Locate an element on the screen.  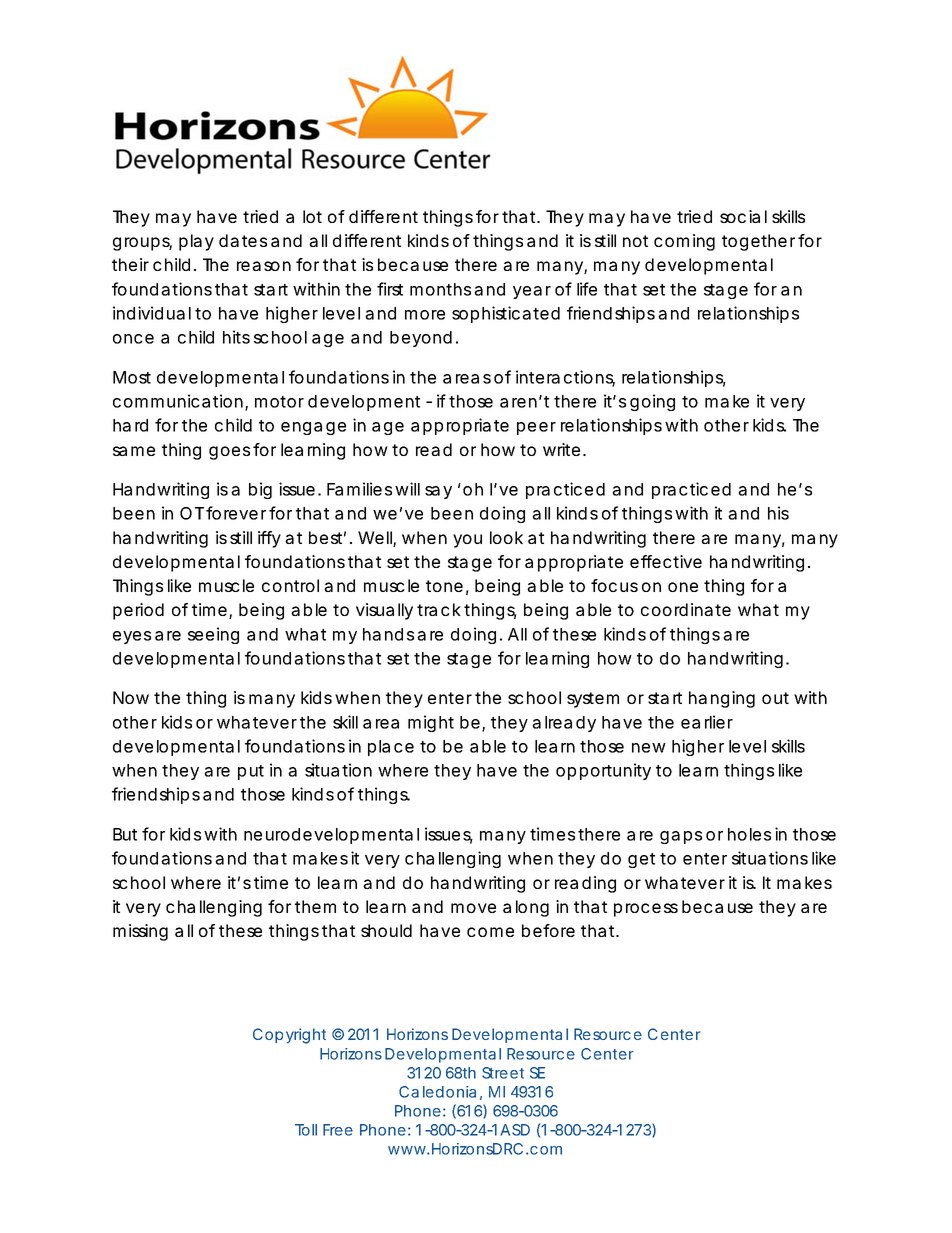
months is located at coordinates (440, 289).
